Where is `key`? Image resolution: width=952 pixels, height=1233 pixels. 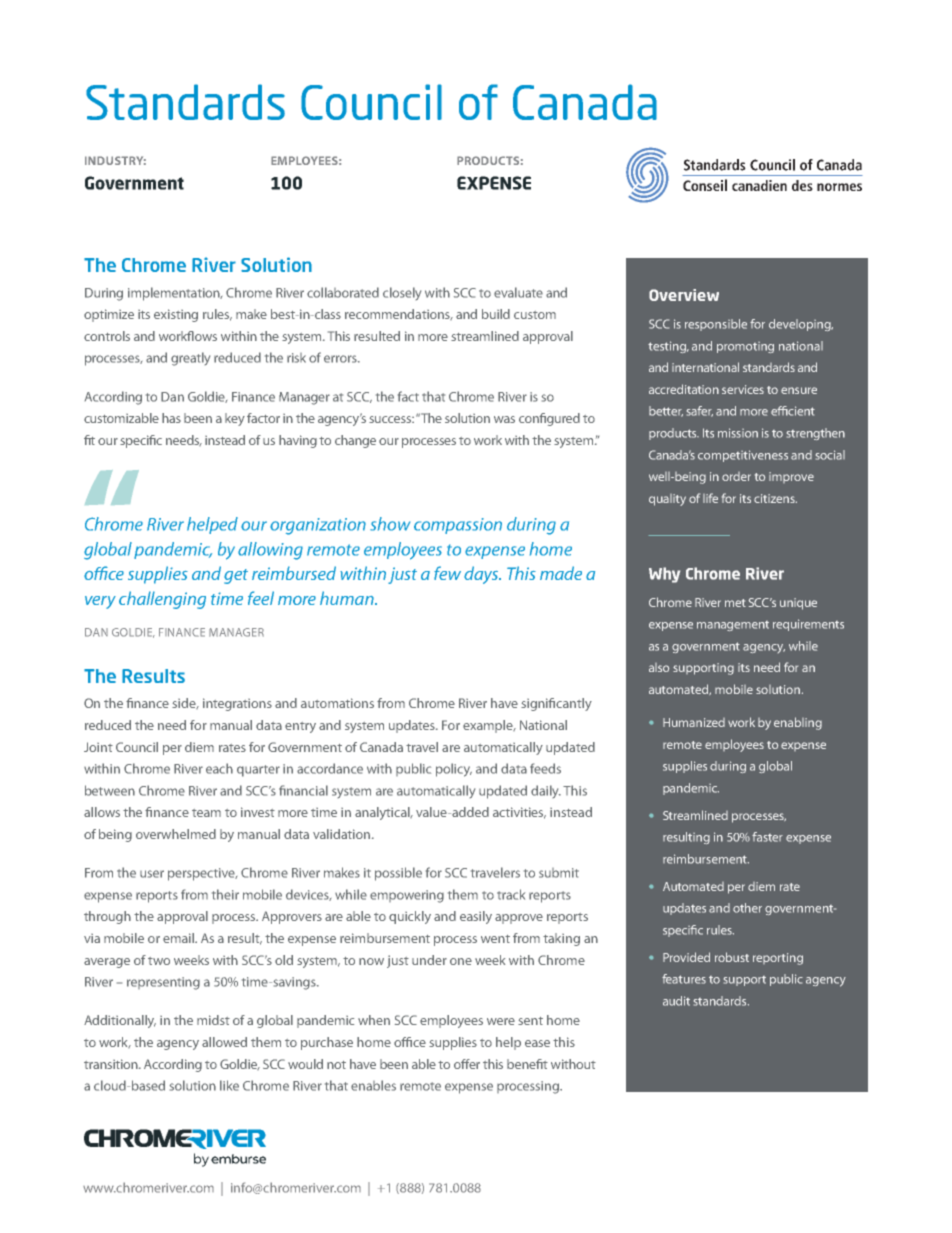
key is located at coordinates (235, 419).
